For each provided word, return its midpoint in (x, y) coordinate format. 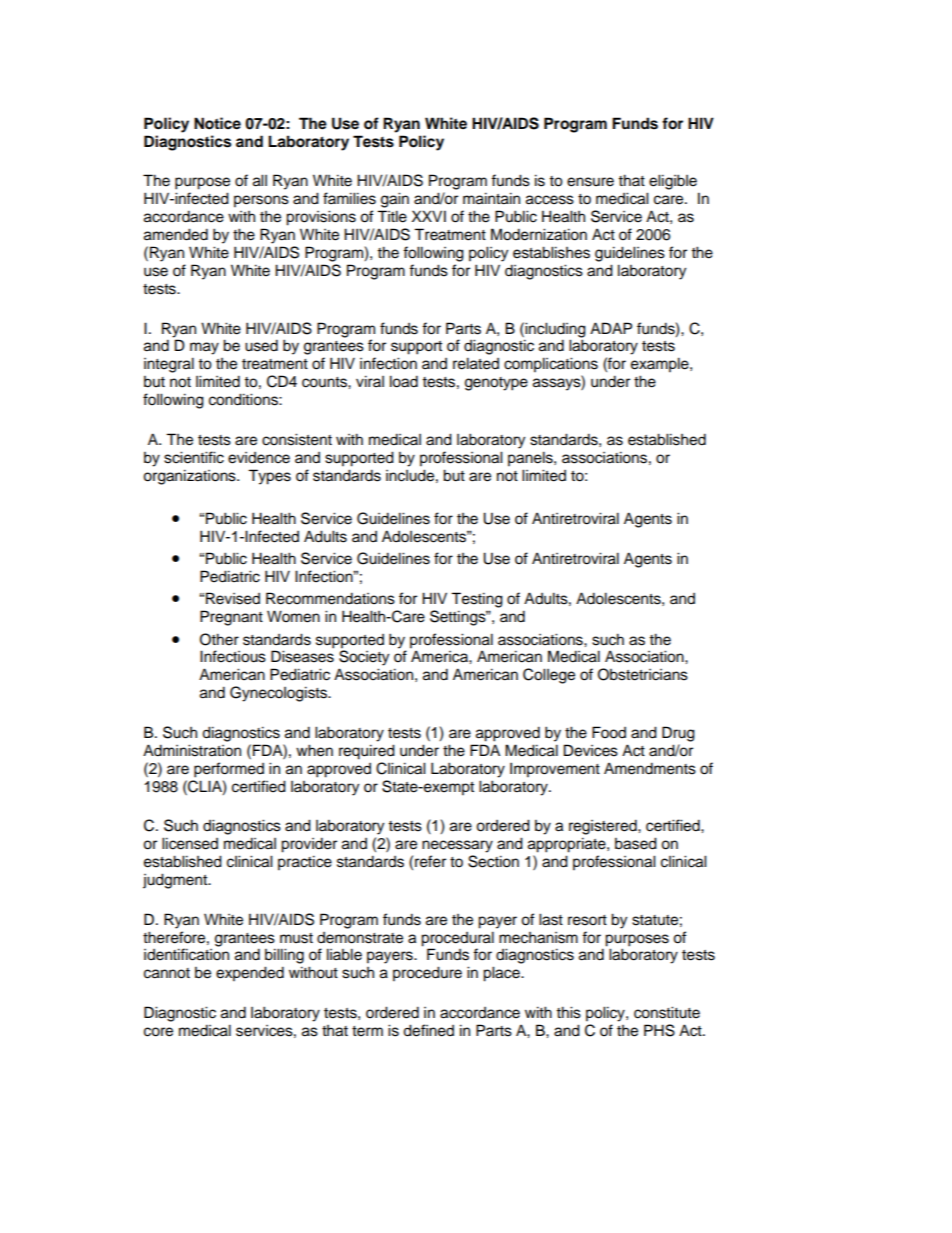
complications (551, 365)
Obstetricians (643, 674)
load (404, 381)
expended (250, 974)
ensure (590, 182)
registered (604, 827)
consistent (297, 439)
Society (364, 657)
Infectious (233, 656)
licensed (190, 843)
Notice (217, 123)
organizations (190, 477)
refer (430, 861)
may (204, 348)
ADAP (611, 328)
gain (395, 200)
